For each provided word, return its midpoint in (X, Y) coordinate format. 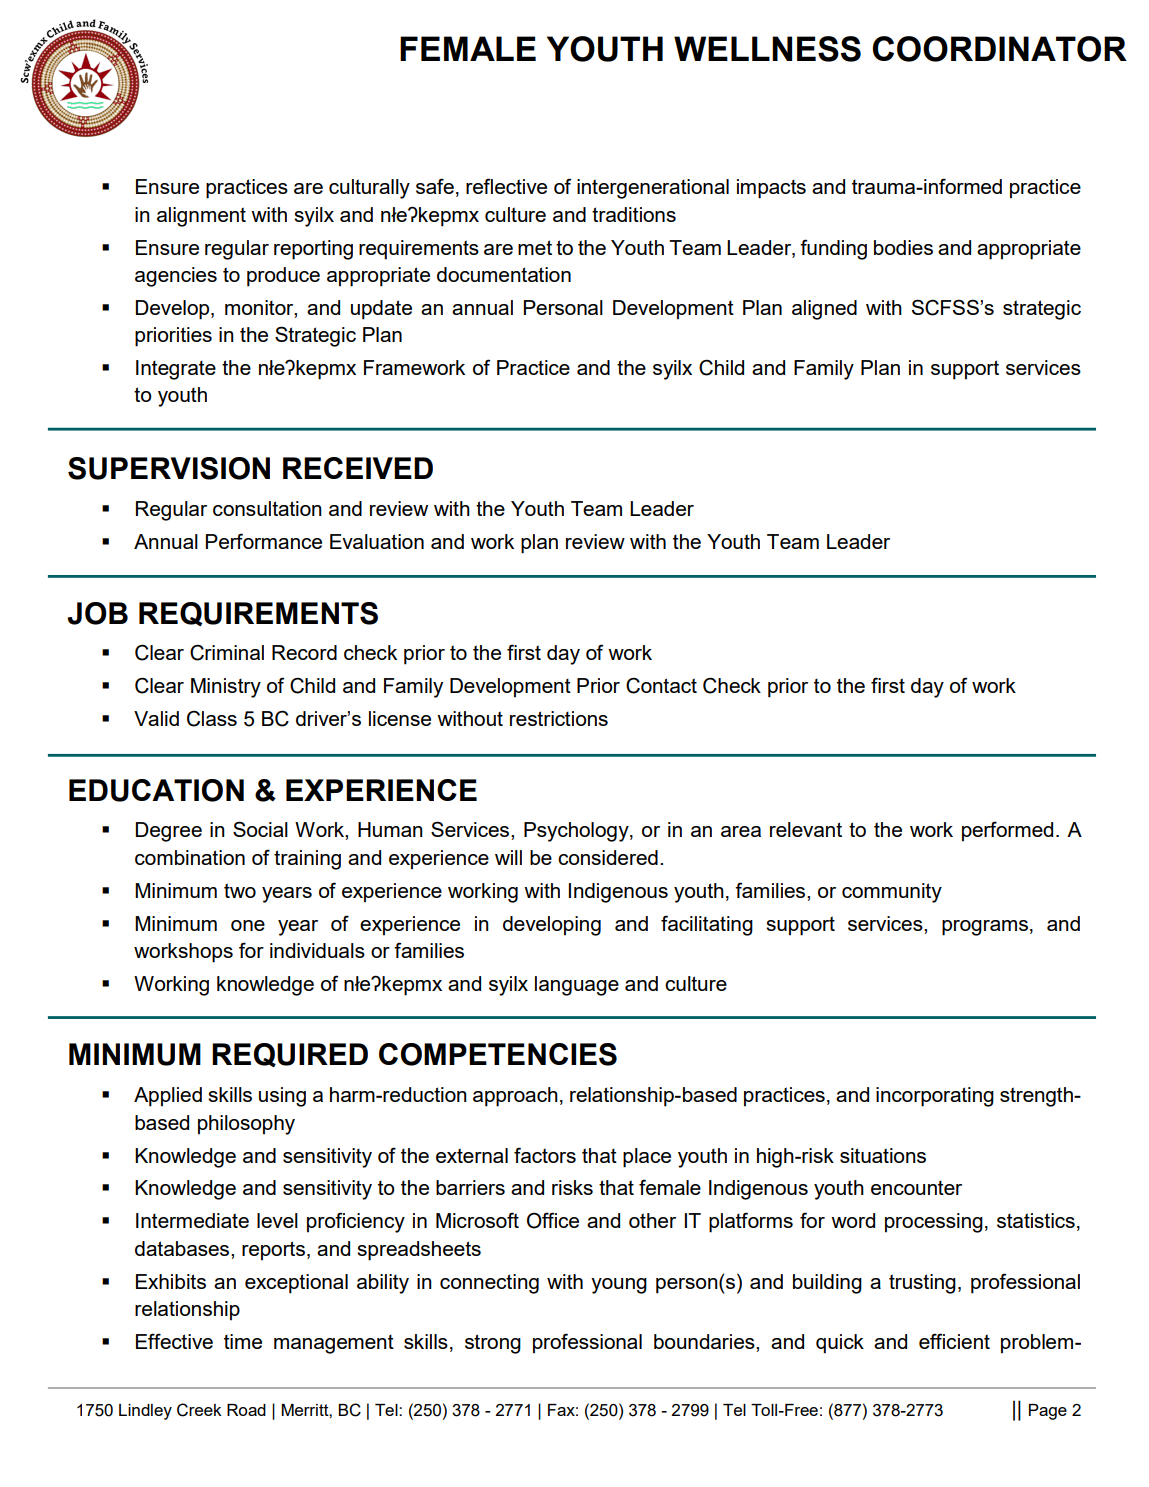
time (243, 1341)
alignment (201, 217)
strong (493, 1344)
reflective (506, 186)
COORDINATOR (1000, 49)
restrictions (559, 718)
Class (212, 718)
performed (1007, 831)
